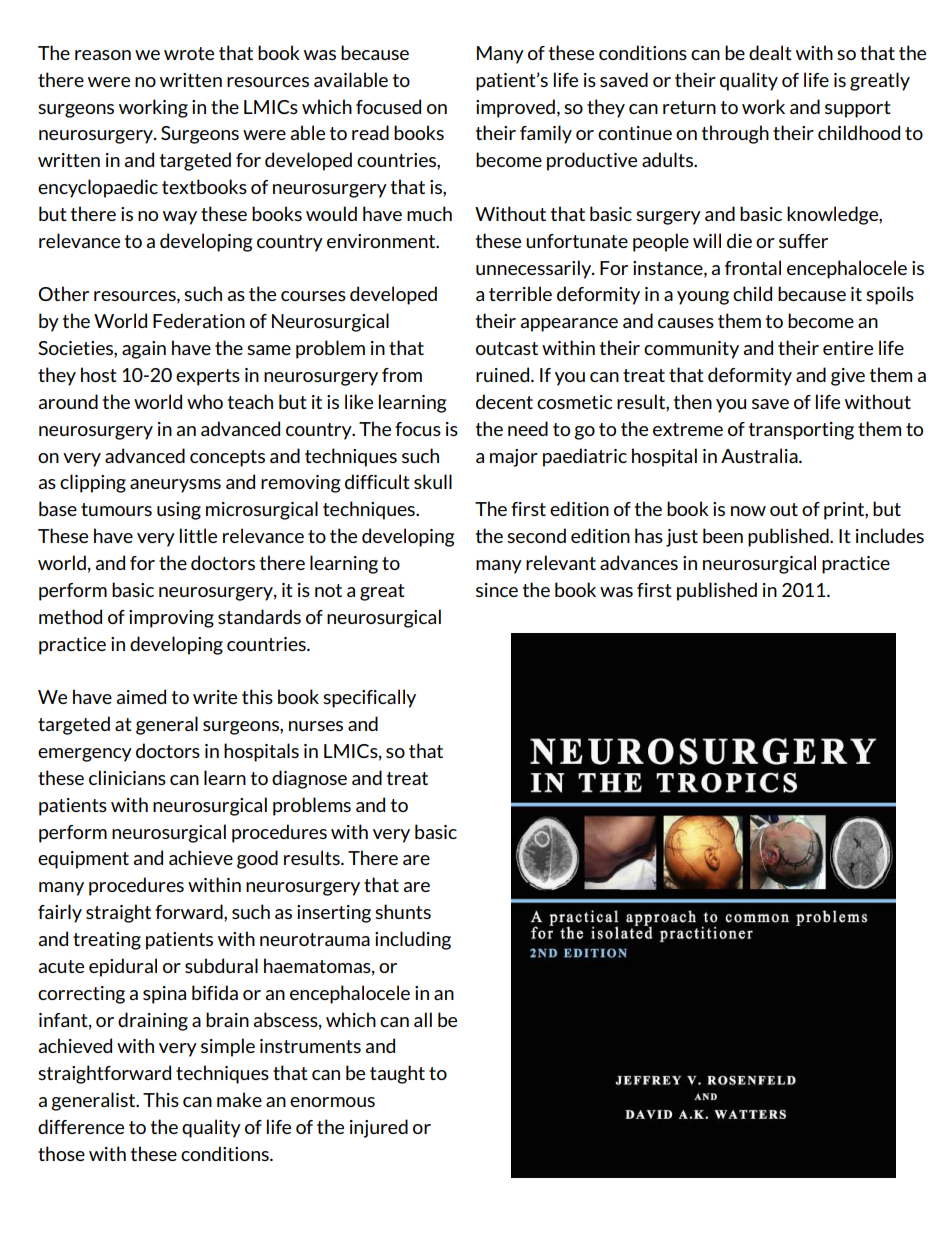 This page has height=1233, width=952. What do you see at coordinates (397, 1074) in the page?
I see `taught` at bounding box center [397, 1074].
